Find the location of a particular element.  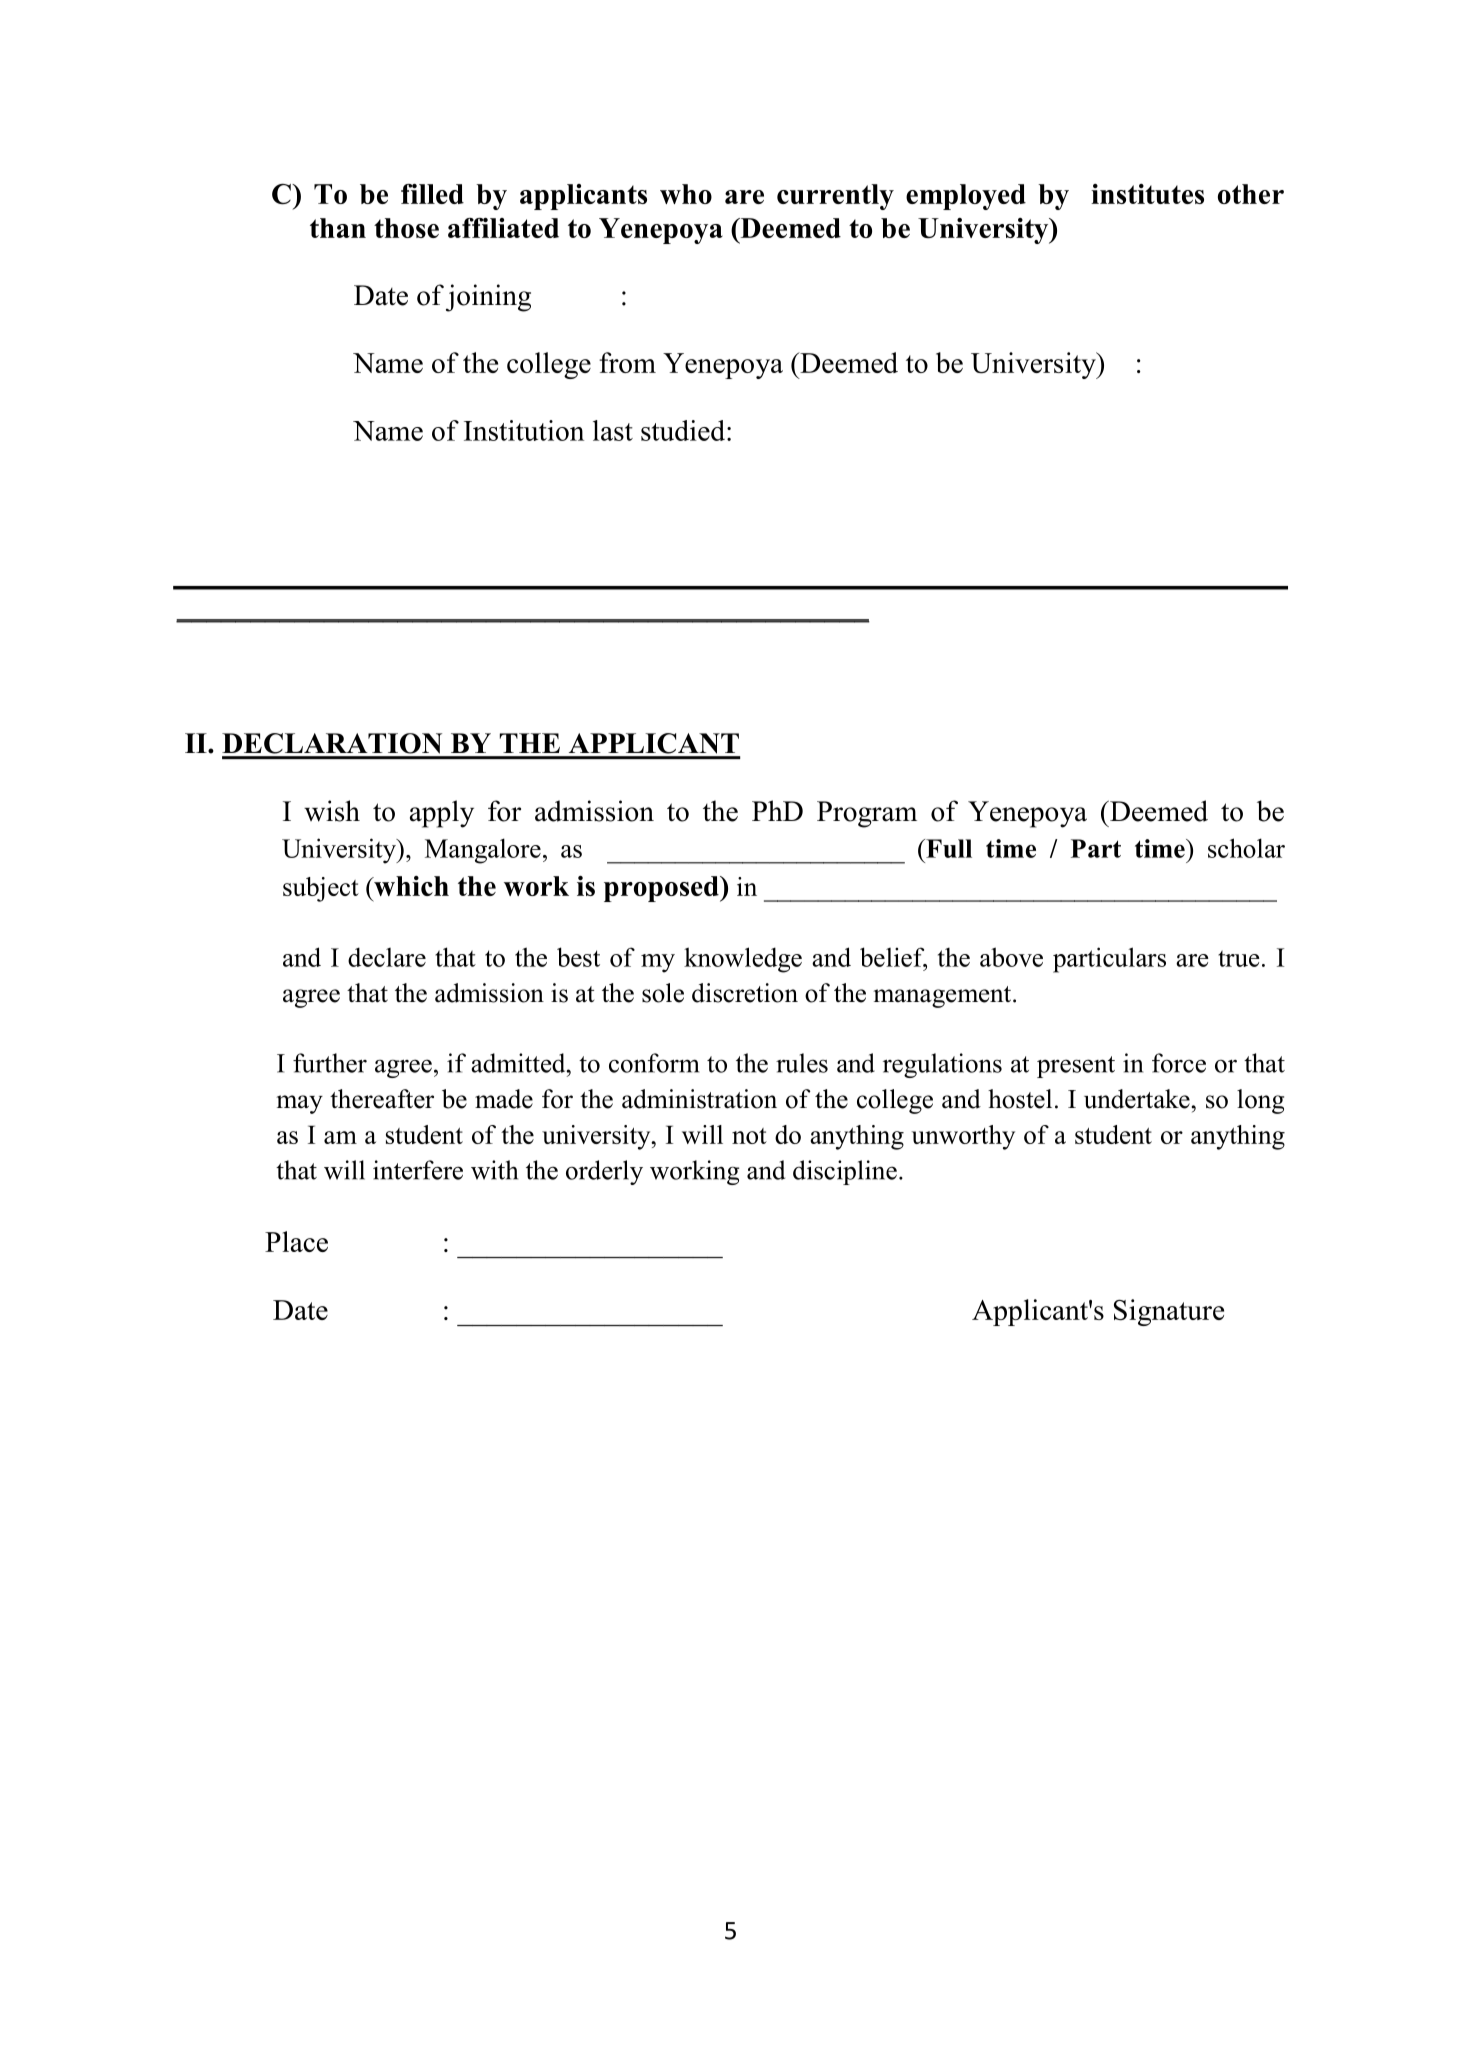

true is located at coordinates (1239, 958).
